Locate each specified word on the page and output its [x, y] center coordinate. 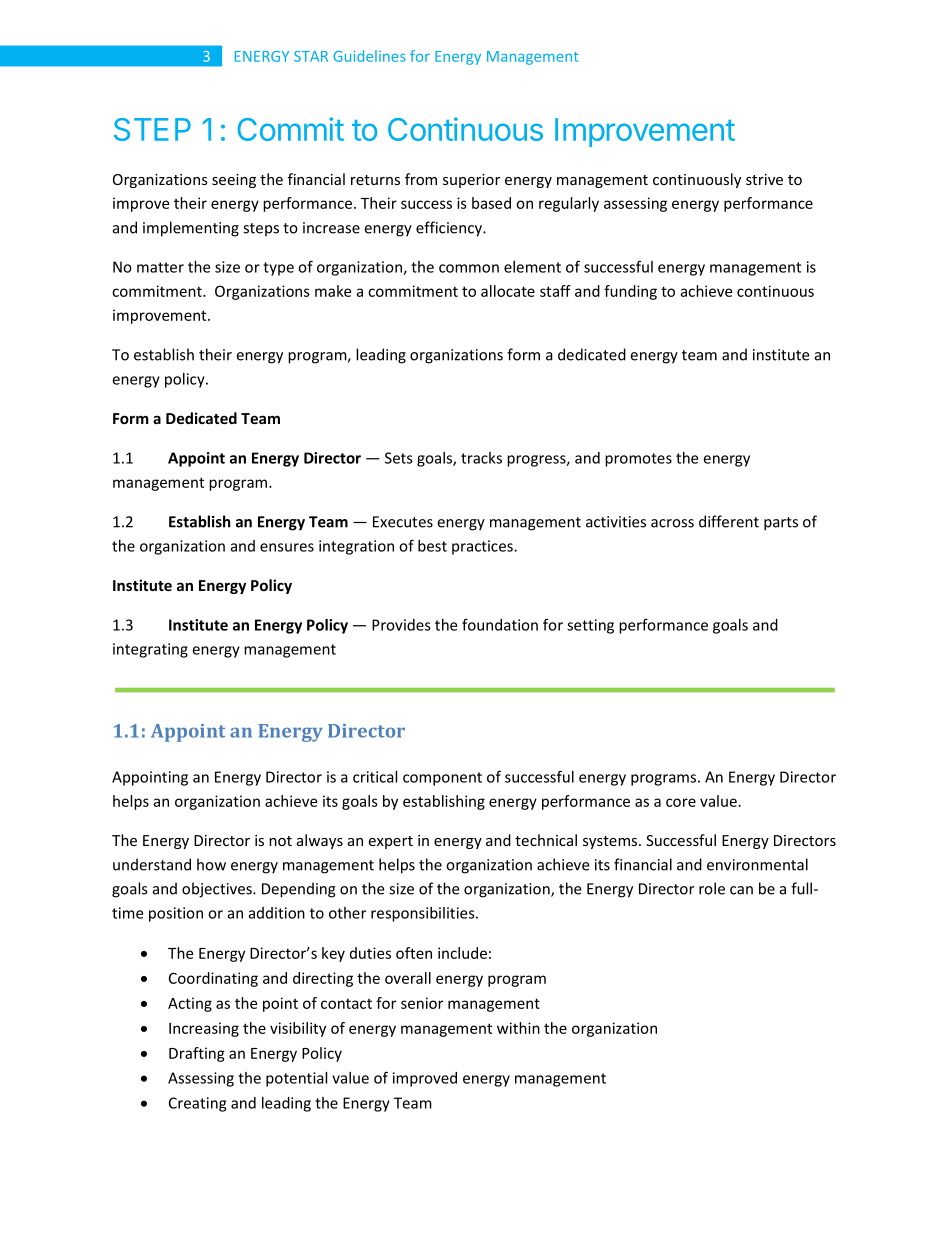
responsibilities [424, 914]
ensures [287, 547]
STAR [311, 56]
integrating [150, 650]
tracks [481, 458]
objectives [218, 890]
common [469, 268]
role [712, 888]
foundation [500, 624]
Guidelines [369, 56]
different [729, 521]
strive [764, 179]
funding [630, 292]
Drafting [197, 1054]
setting [590, 626]
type [278, 269]
